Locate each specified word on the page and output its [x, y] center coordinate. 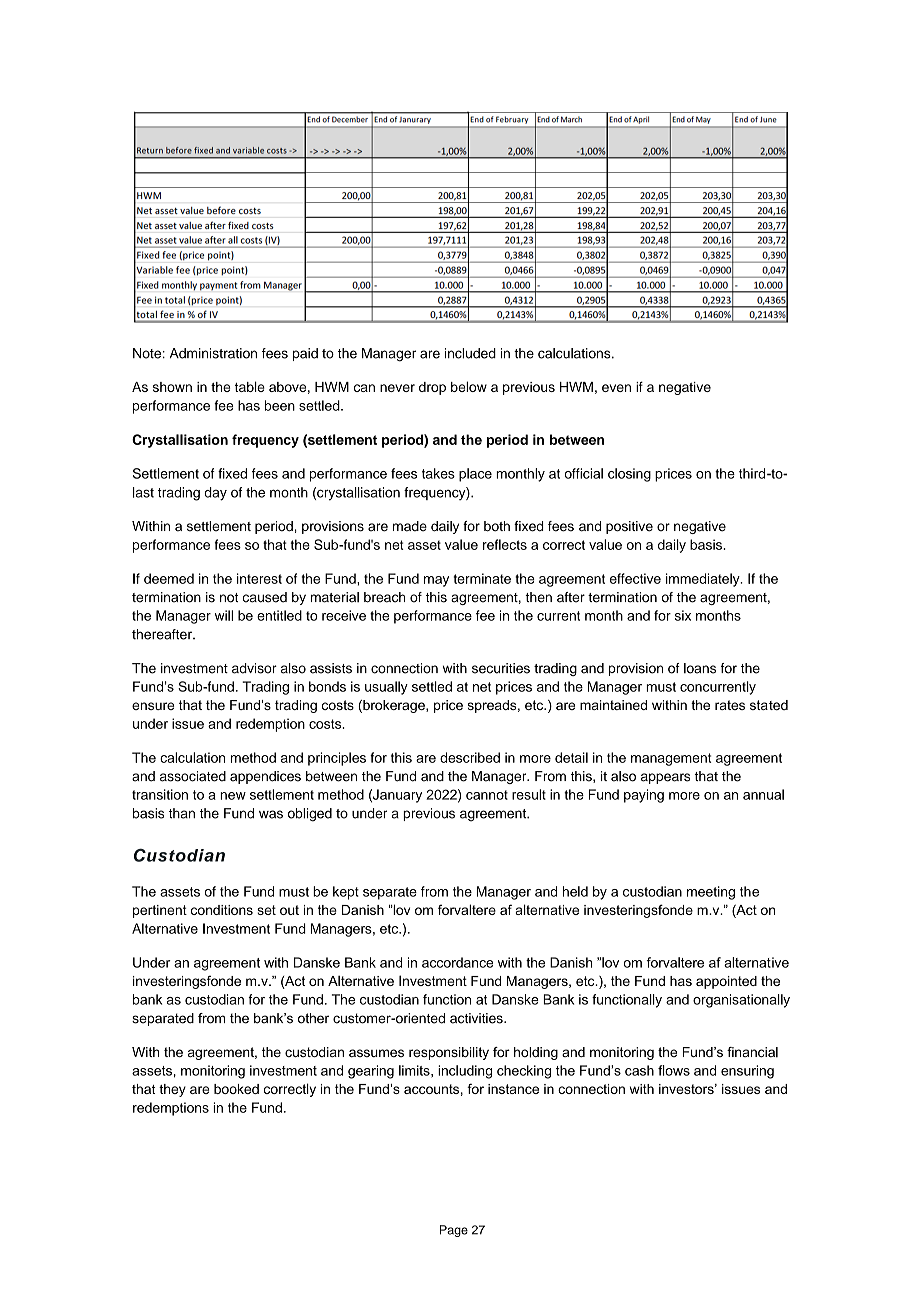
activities [477, 1018]
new [233, 796]
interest [259, 578]
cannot [487, 795]
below [469, 386]
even [616, 388]
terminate [482, 578]
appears [665, 778]
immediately [704, 580]
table [250, 386]
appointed [726, 982]
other [313, 1018]
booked [236, 1089]
